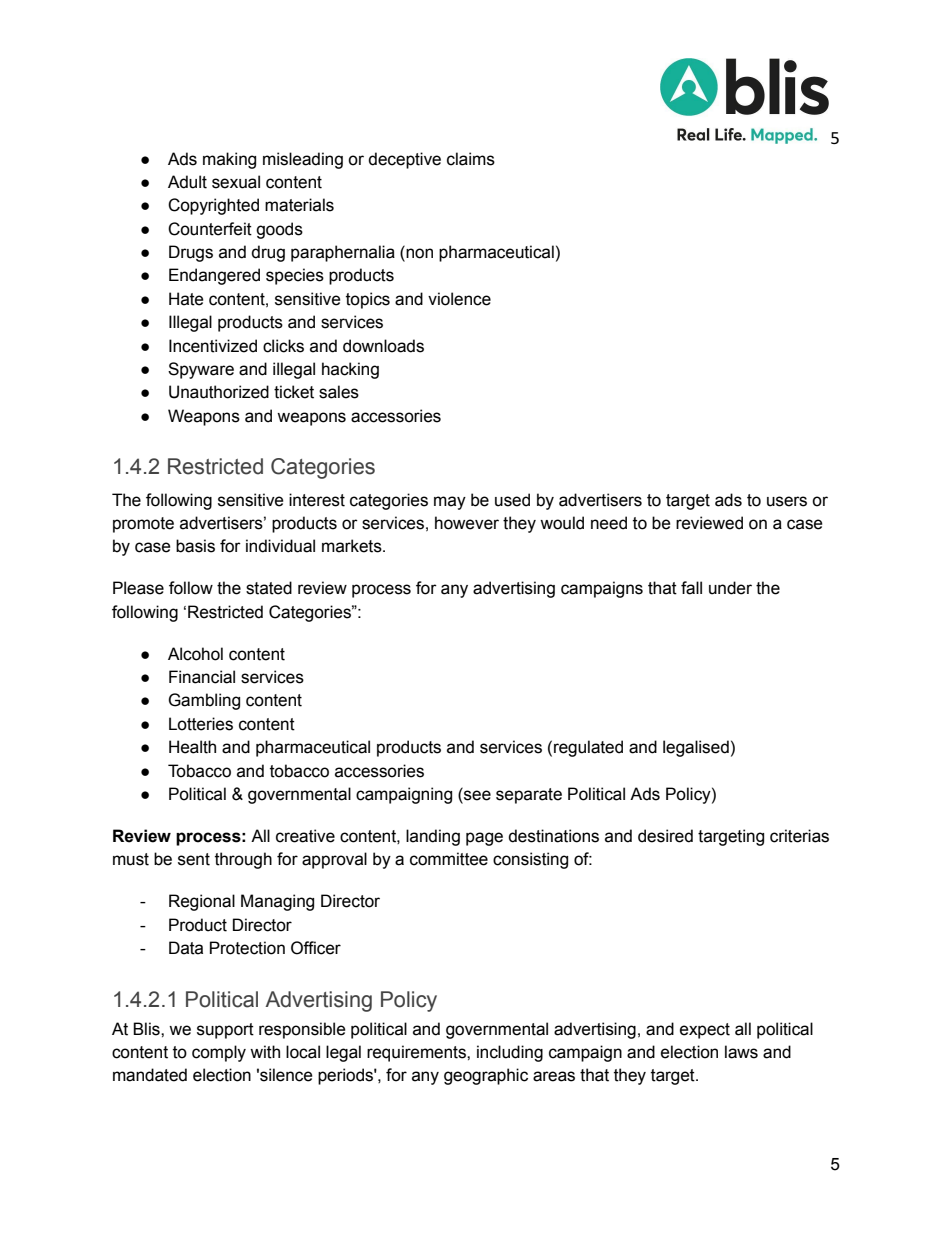  Describe the element at coordinates (195, 654) in the document. I see `Alcohol` at that location.
